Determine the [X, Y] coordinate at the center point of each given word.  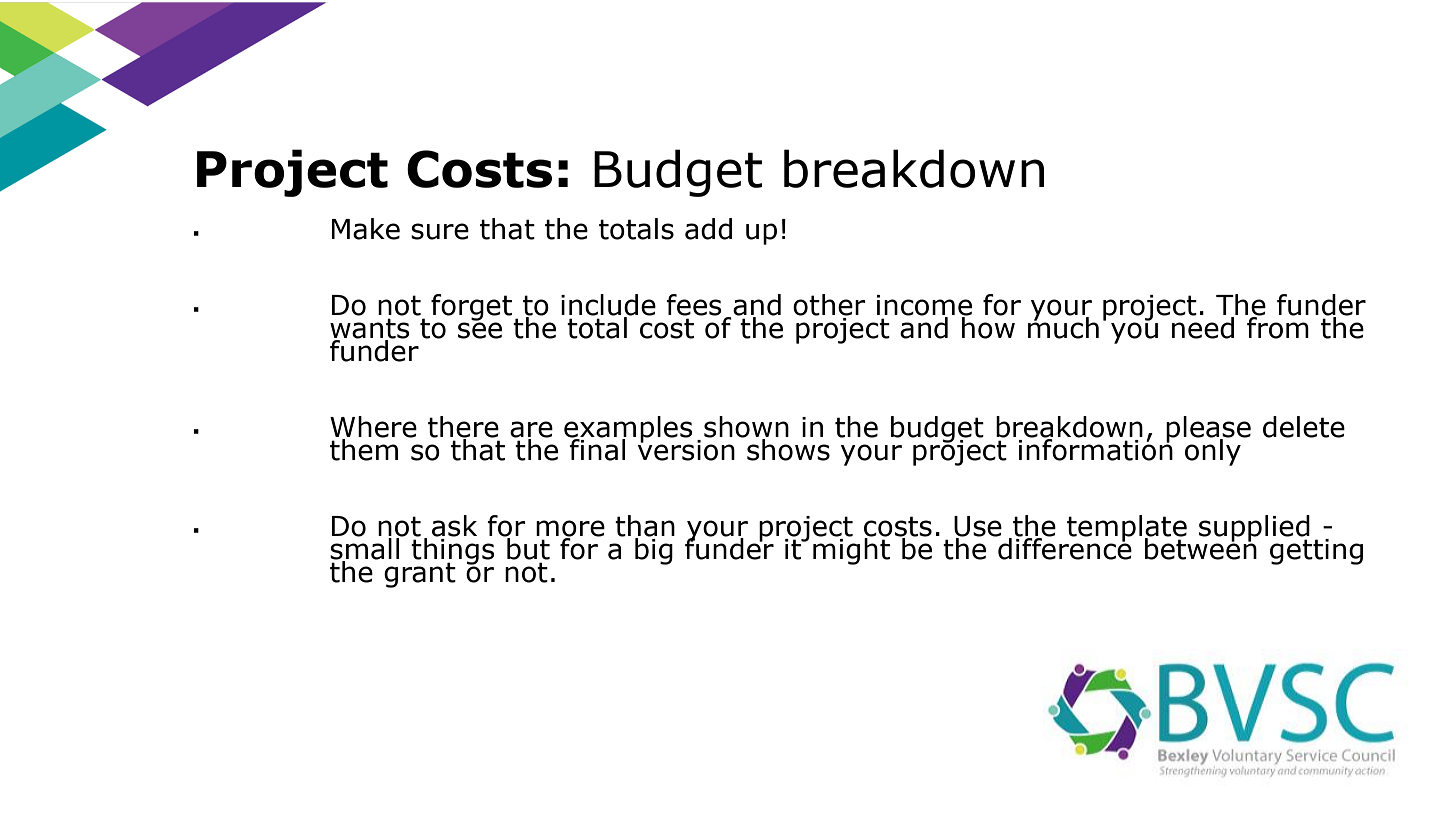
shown [746, 428]
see [480, 329]
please [1208, 430]
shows [788, 450]
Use [978, 527]
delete [1304, 427]
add [708, 229]
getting [1316, 552]
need [1203, 327]
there [463, 428]
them [364, 449]
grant [420, 575]
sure [440, 231]
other [829, 305]
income [924, 306]
